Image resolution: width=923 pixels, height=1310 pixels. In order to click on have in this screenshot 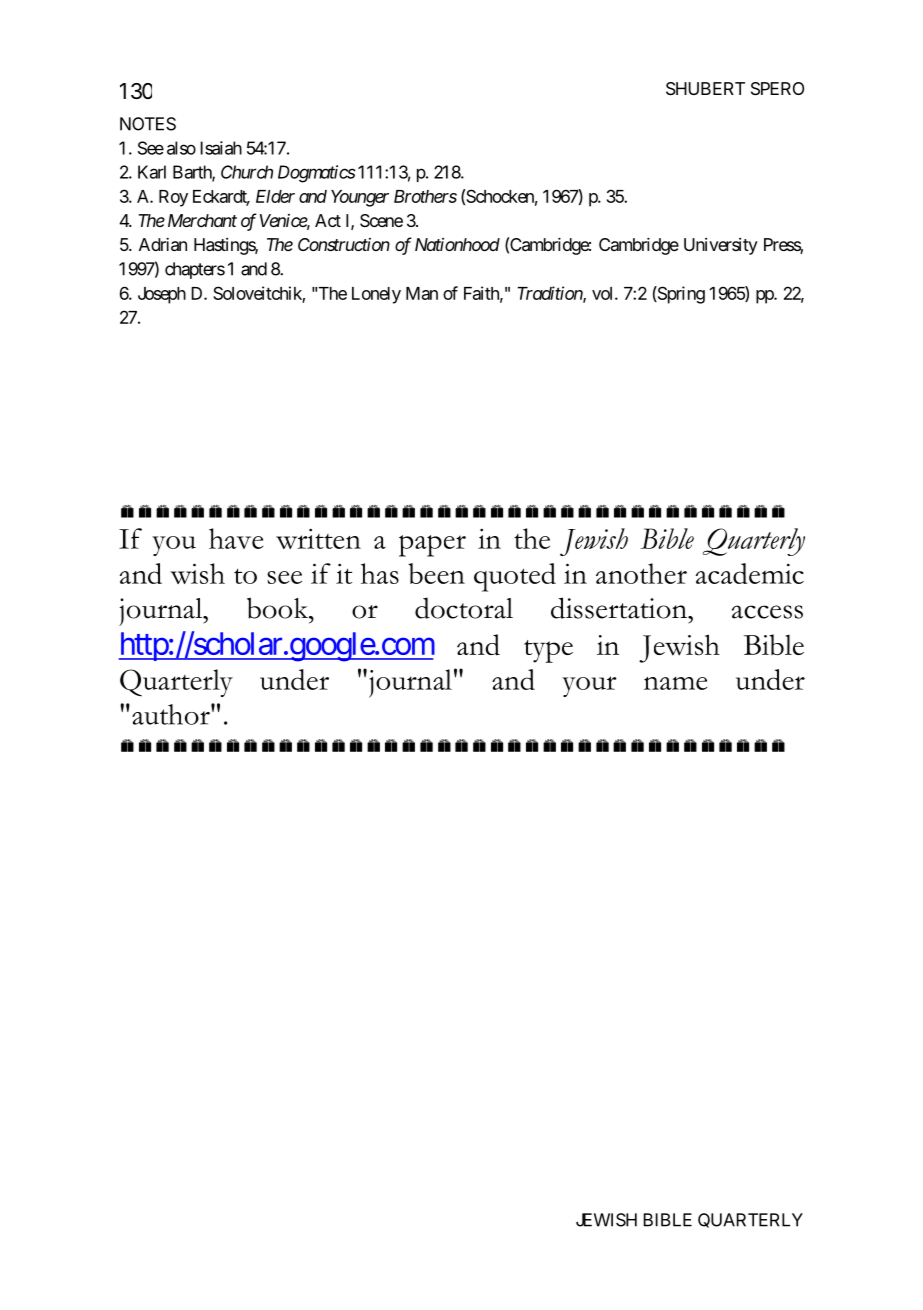, I will do `click(236, 538)`.
